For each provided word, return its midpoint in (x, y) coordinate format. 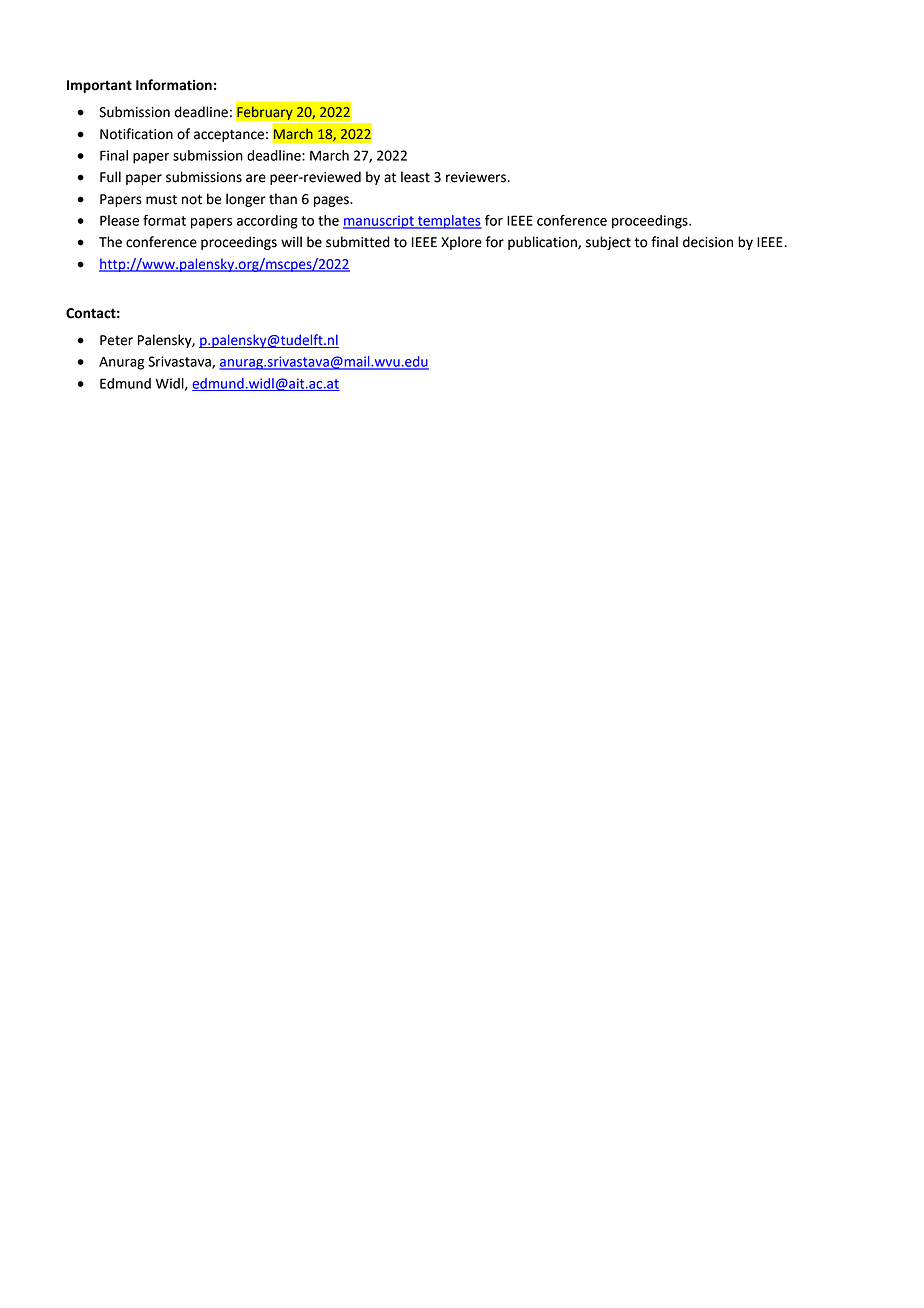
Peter (116, 340)
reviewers (477, 177)
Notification (136, 134)
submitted (358, 242)
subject (608, 243)
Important (99, 86)
